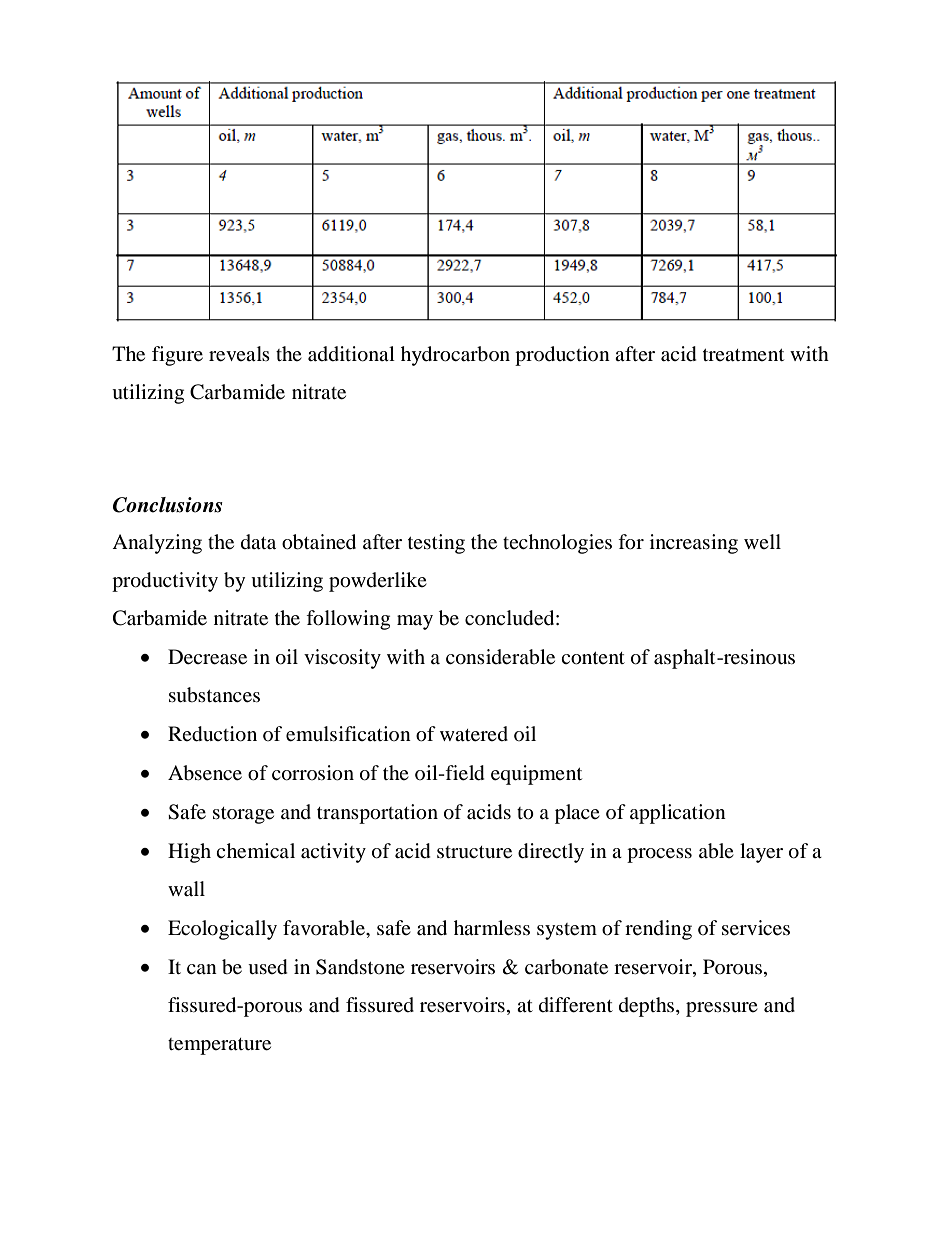  Describe the element at coordinates (219, 1046) in the screenshot. I see `temperature` at that location.
